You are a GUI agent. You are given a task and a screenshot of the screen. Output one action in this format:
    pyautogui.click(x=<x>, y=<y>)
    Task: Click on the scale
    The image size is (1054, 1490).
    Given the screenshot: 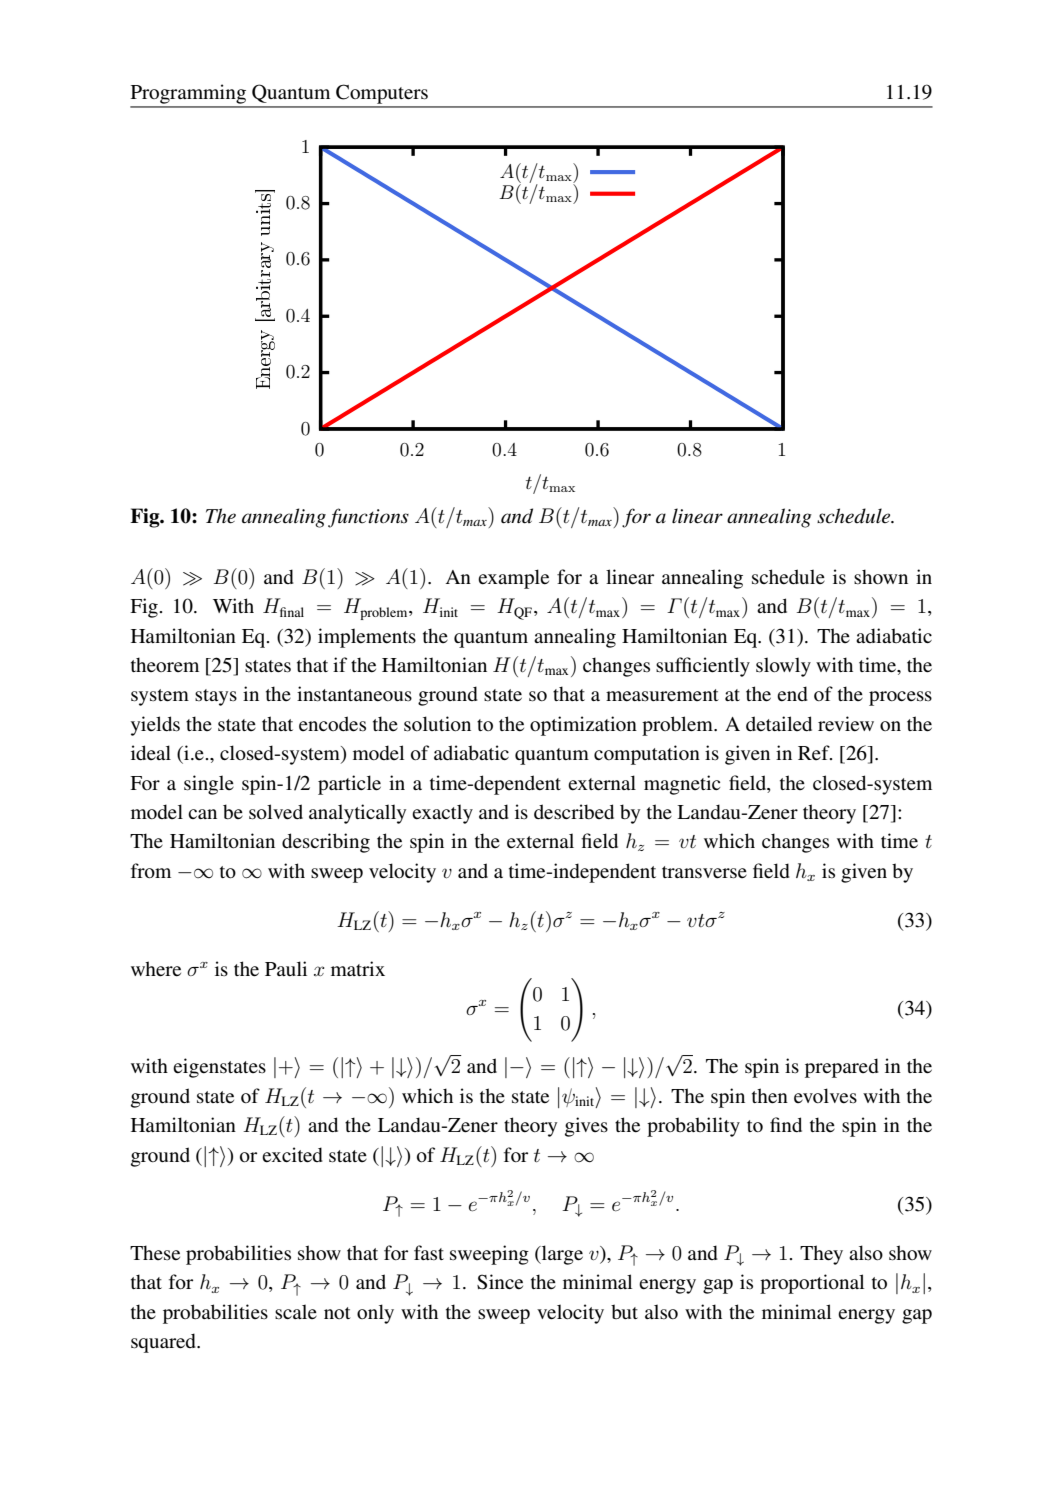 What is the action you would take?
    pyautogui.click(x=296, y=1311)
